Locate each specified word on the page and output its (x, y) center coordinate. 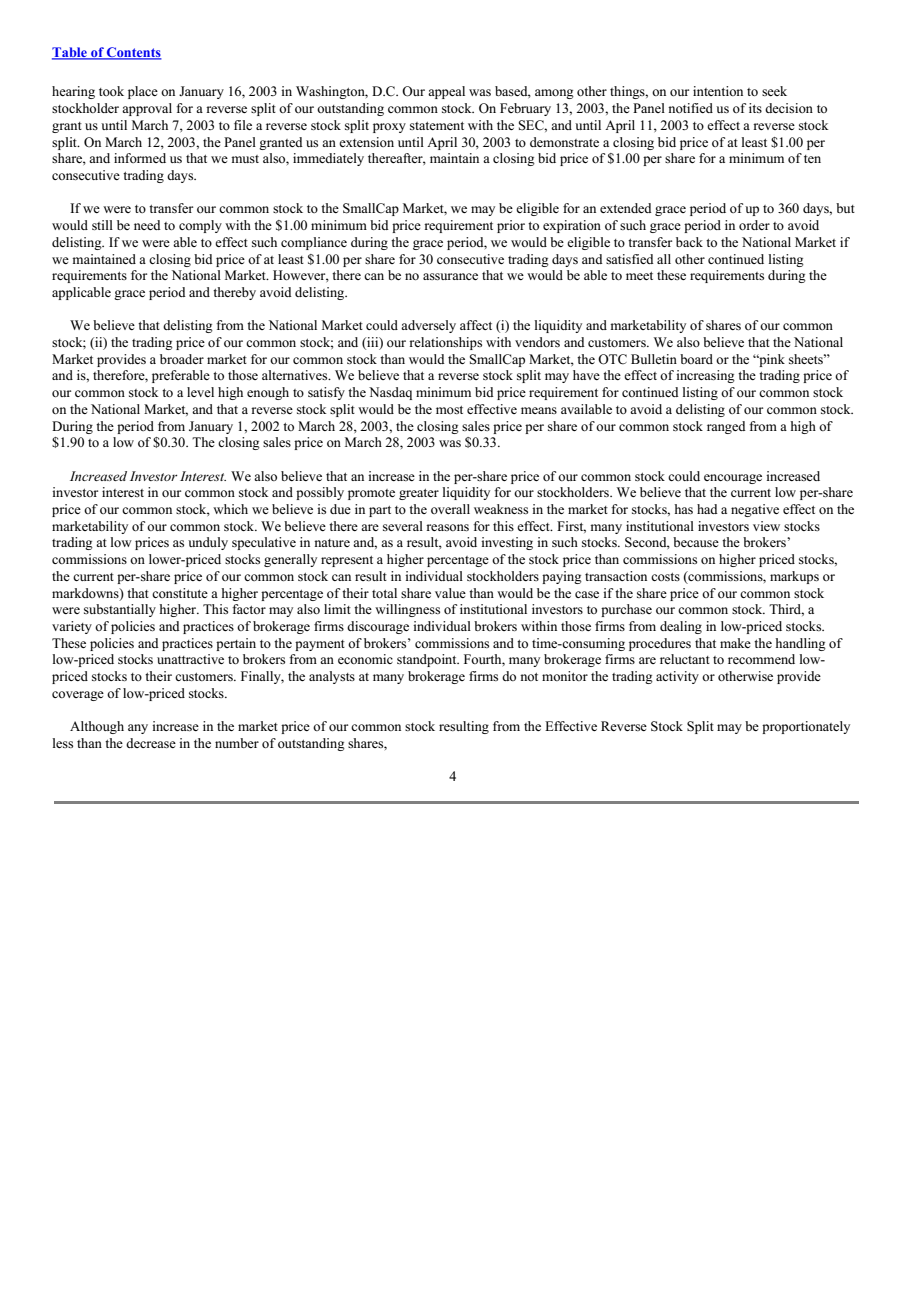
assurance (450, 276)
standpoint (428, 660)
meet (639, 276)
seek (774, 91)
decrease (151, 743)
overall (450, 509)
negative (755, 510)
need (147, 225)
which (230, 509)
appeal (446, 92)
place (143, 92)
